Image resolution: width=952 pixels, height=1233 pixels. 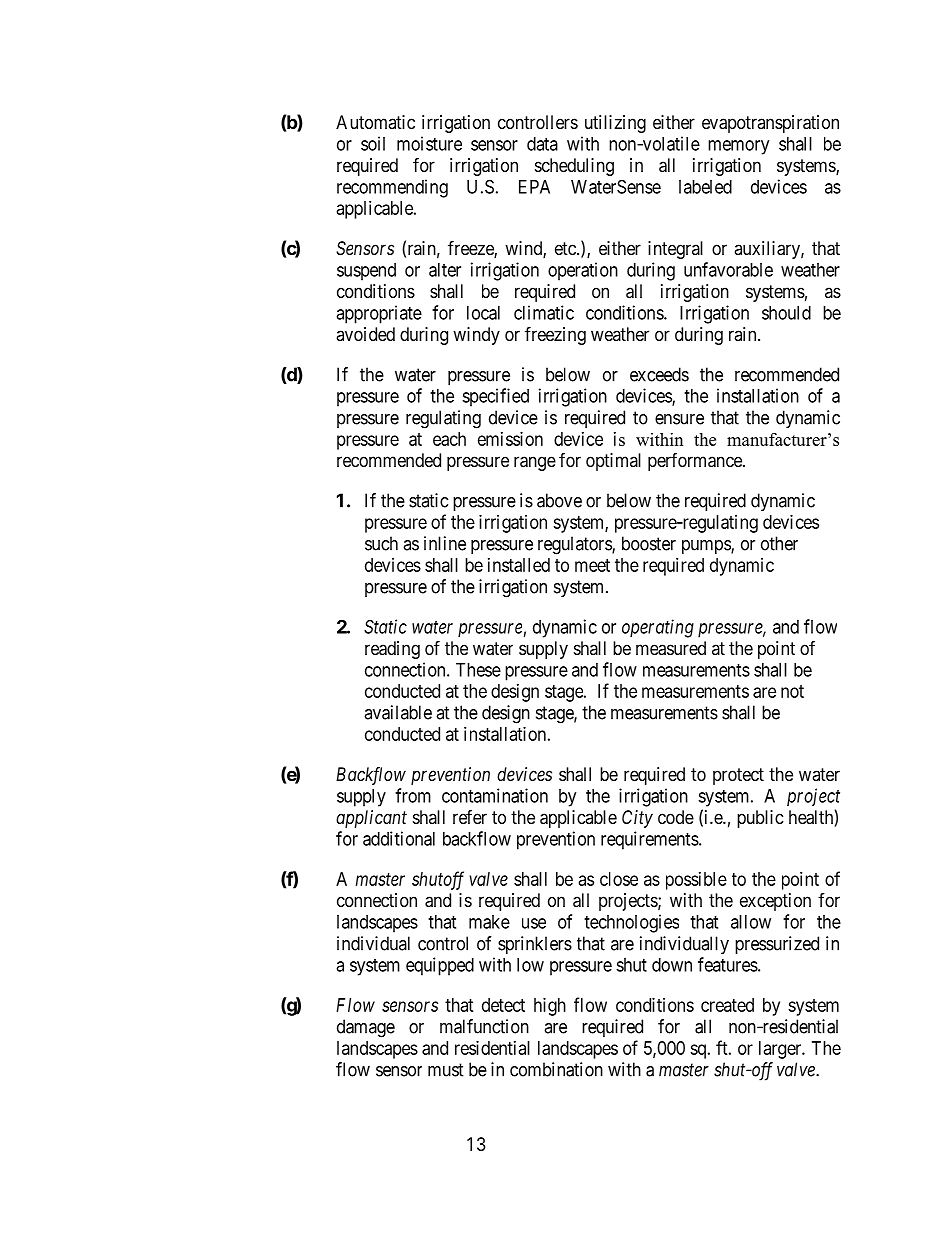 I want to click on pumps, so click(x=707, y=547).
